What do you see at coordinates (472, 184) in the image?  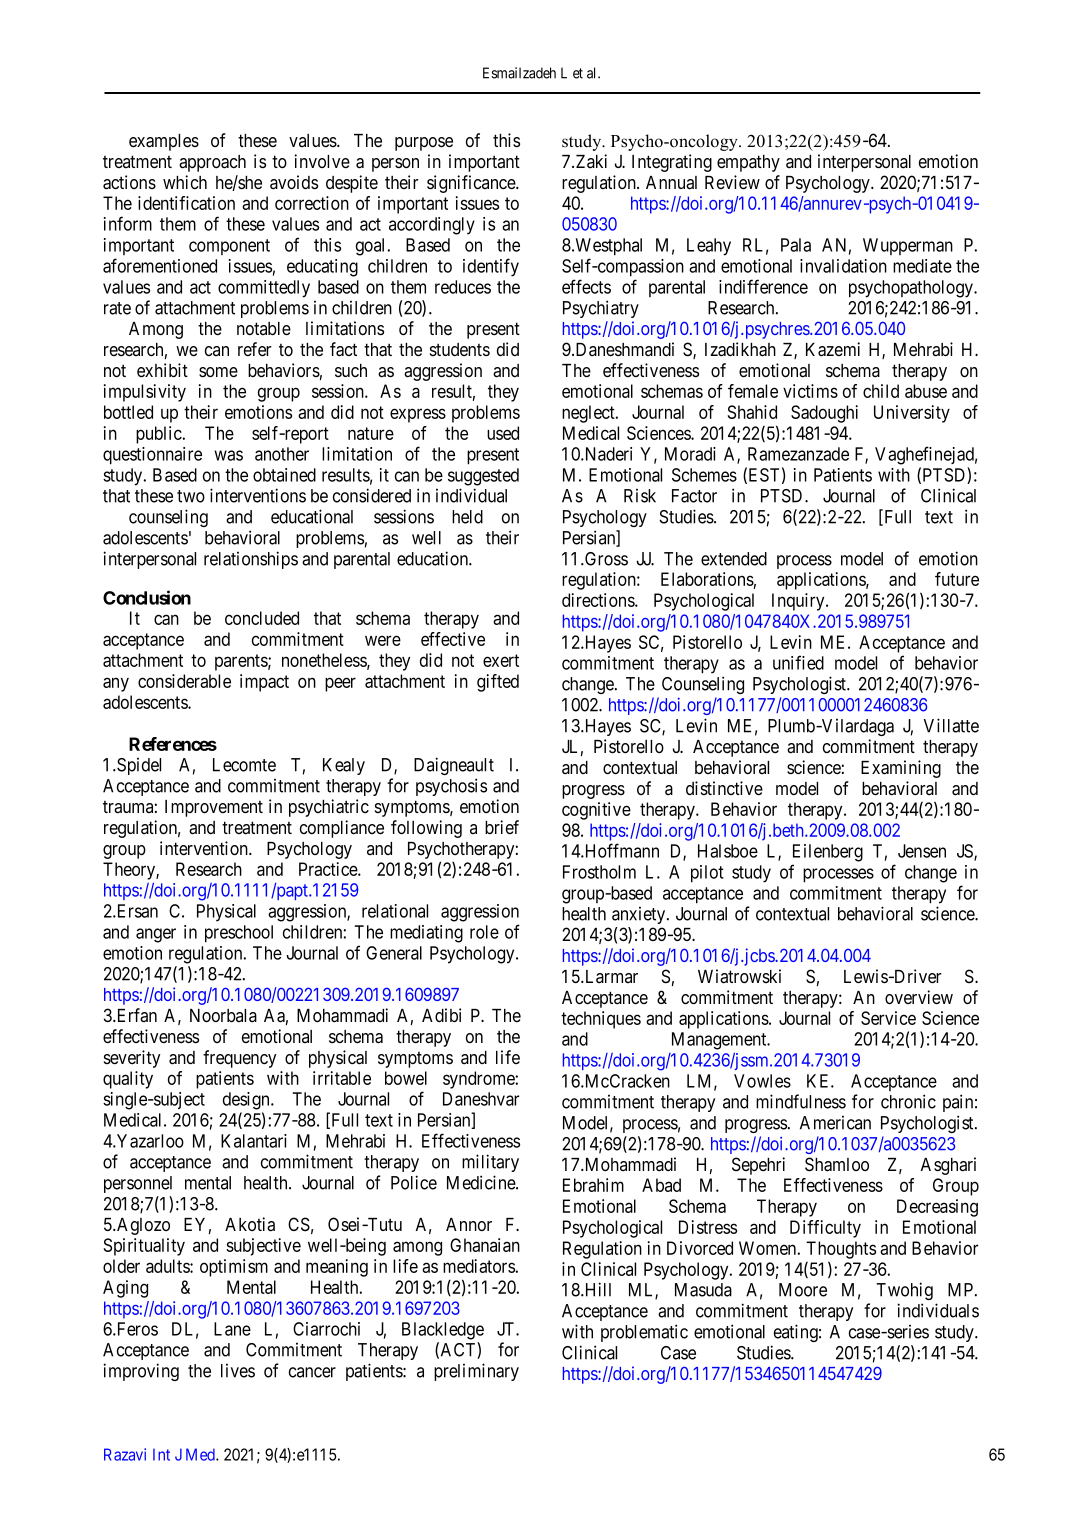 I see `significance` at bounding box center [472, 184].
